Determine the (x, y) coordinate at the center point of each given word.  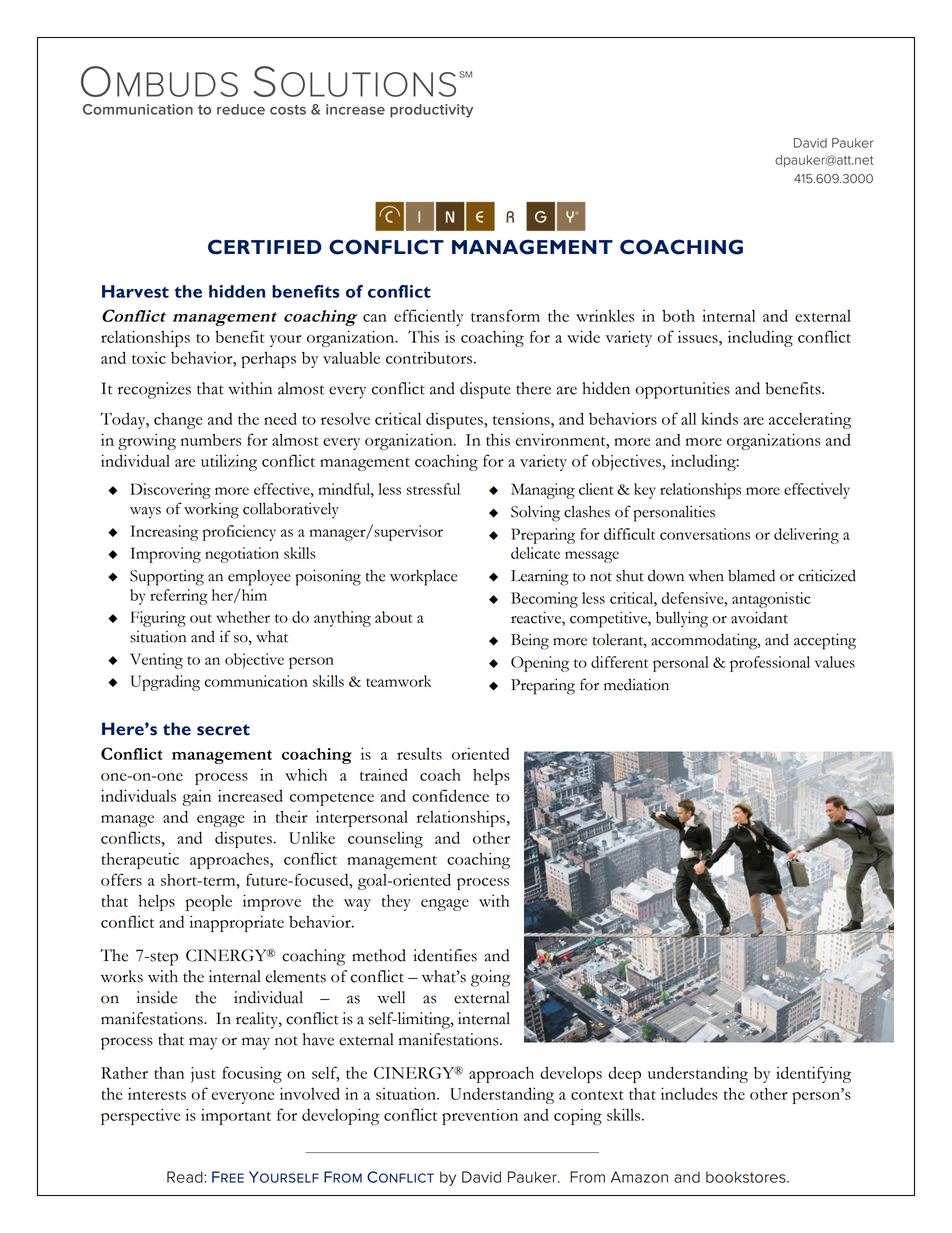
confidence (450, 795)
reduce (241, 109)
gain (196, 797)
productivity (431, 111)
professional (770, 664)
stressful (433, 489)
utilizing (229, 462)
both (678, 316)
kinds (720, 418)
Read (186, 1177)
